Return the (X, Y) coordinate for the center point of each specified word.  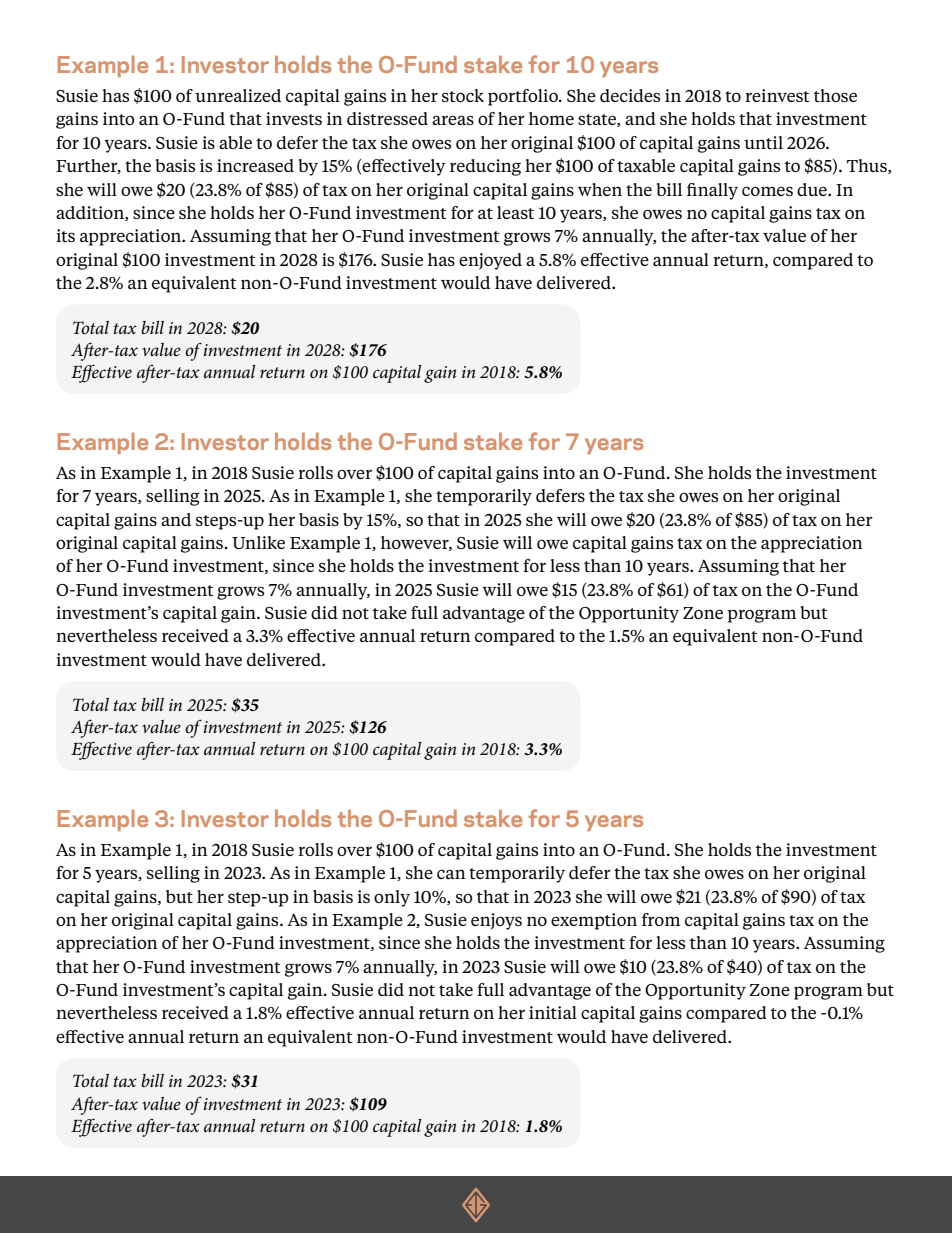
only (392, 898)
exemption (594, 921)
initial (553, 1012)
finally (712, 191)
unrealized (238, 95)
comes (767, 191)
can (451, 874)
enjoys (496, 921)
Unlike (258, 542)
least (515, 212)
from (661, 919)
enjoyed (490, 261)
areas (453, 120)
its (65, 235)
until (763, 142)
